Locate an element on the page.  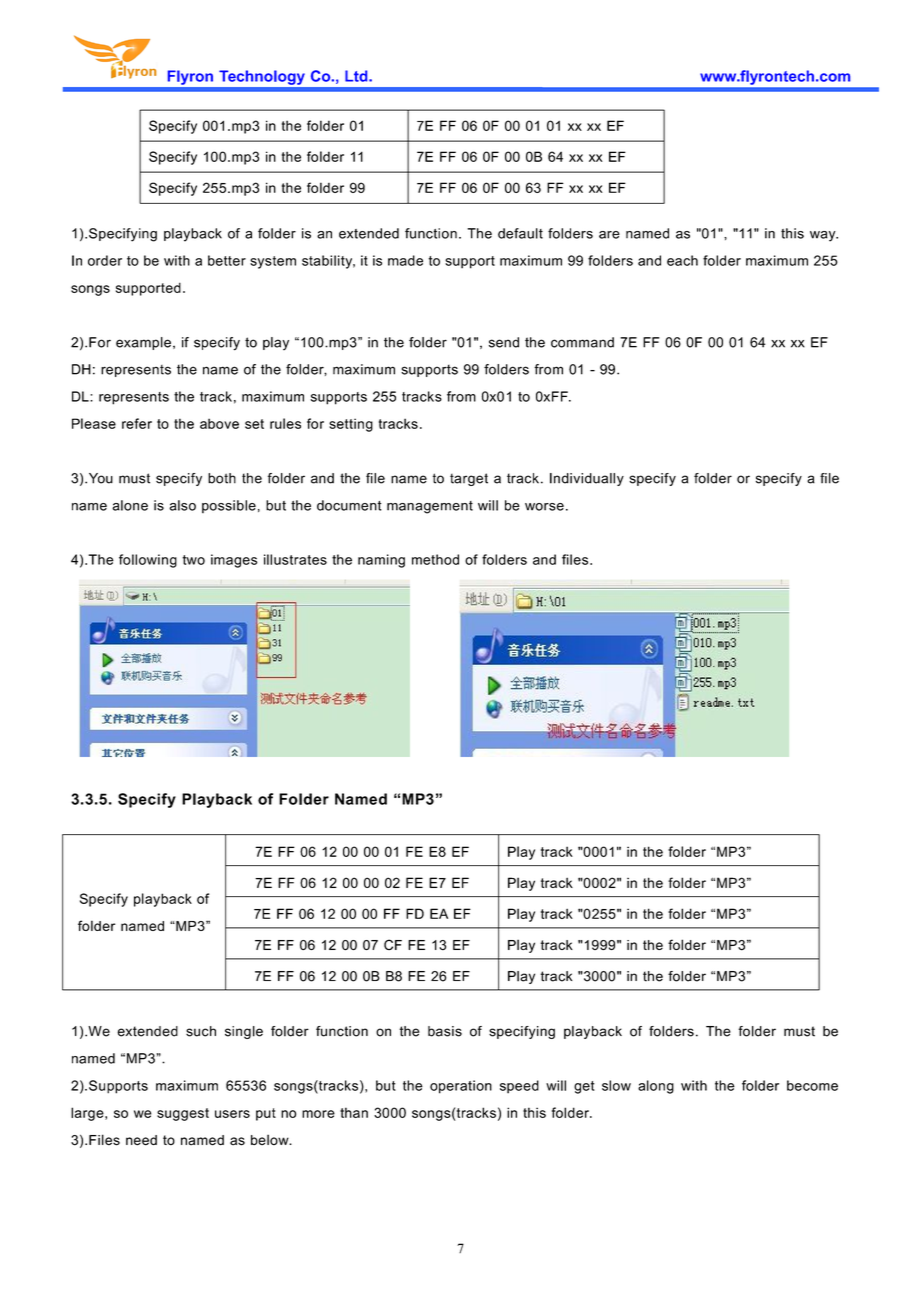
default is located at coordinates (520, 233).
